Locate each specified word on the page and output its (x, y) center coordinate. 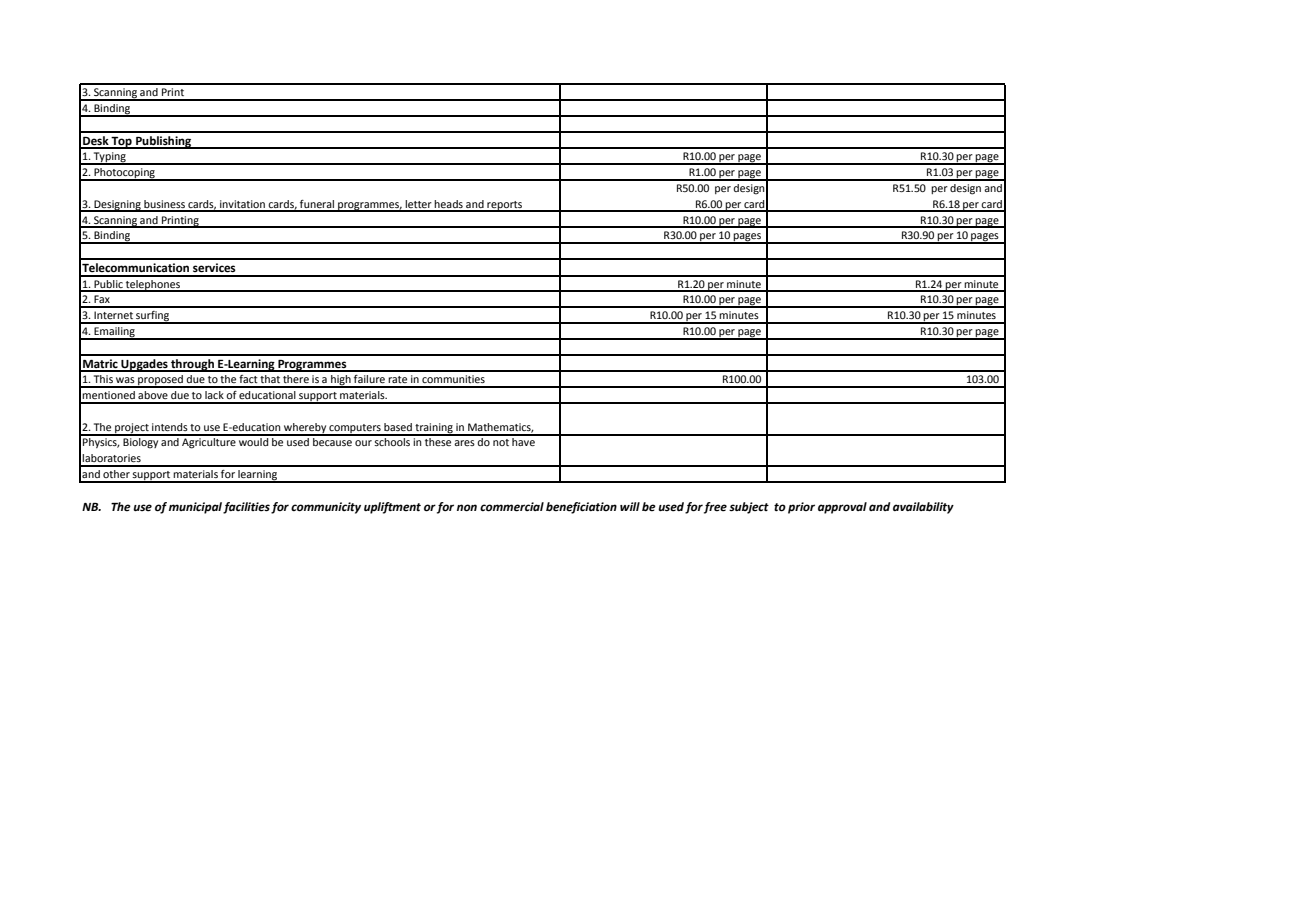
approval (842, 508)
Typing (110, 158)
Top (122, 143)
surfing (153, 317)
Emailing (114, 333)
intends (170, 427)
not (501, 442)
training (434, 429)
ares (464, 443)
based (398, 427)
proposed (160, 381)
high (341, 381)
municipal (195, 508)
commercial (512, 507)
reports (504, 206)
